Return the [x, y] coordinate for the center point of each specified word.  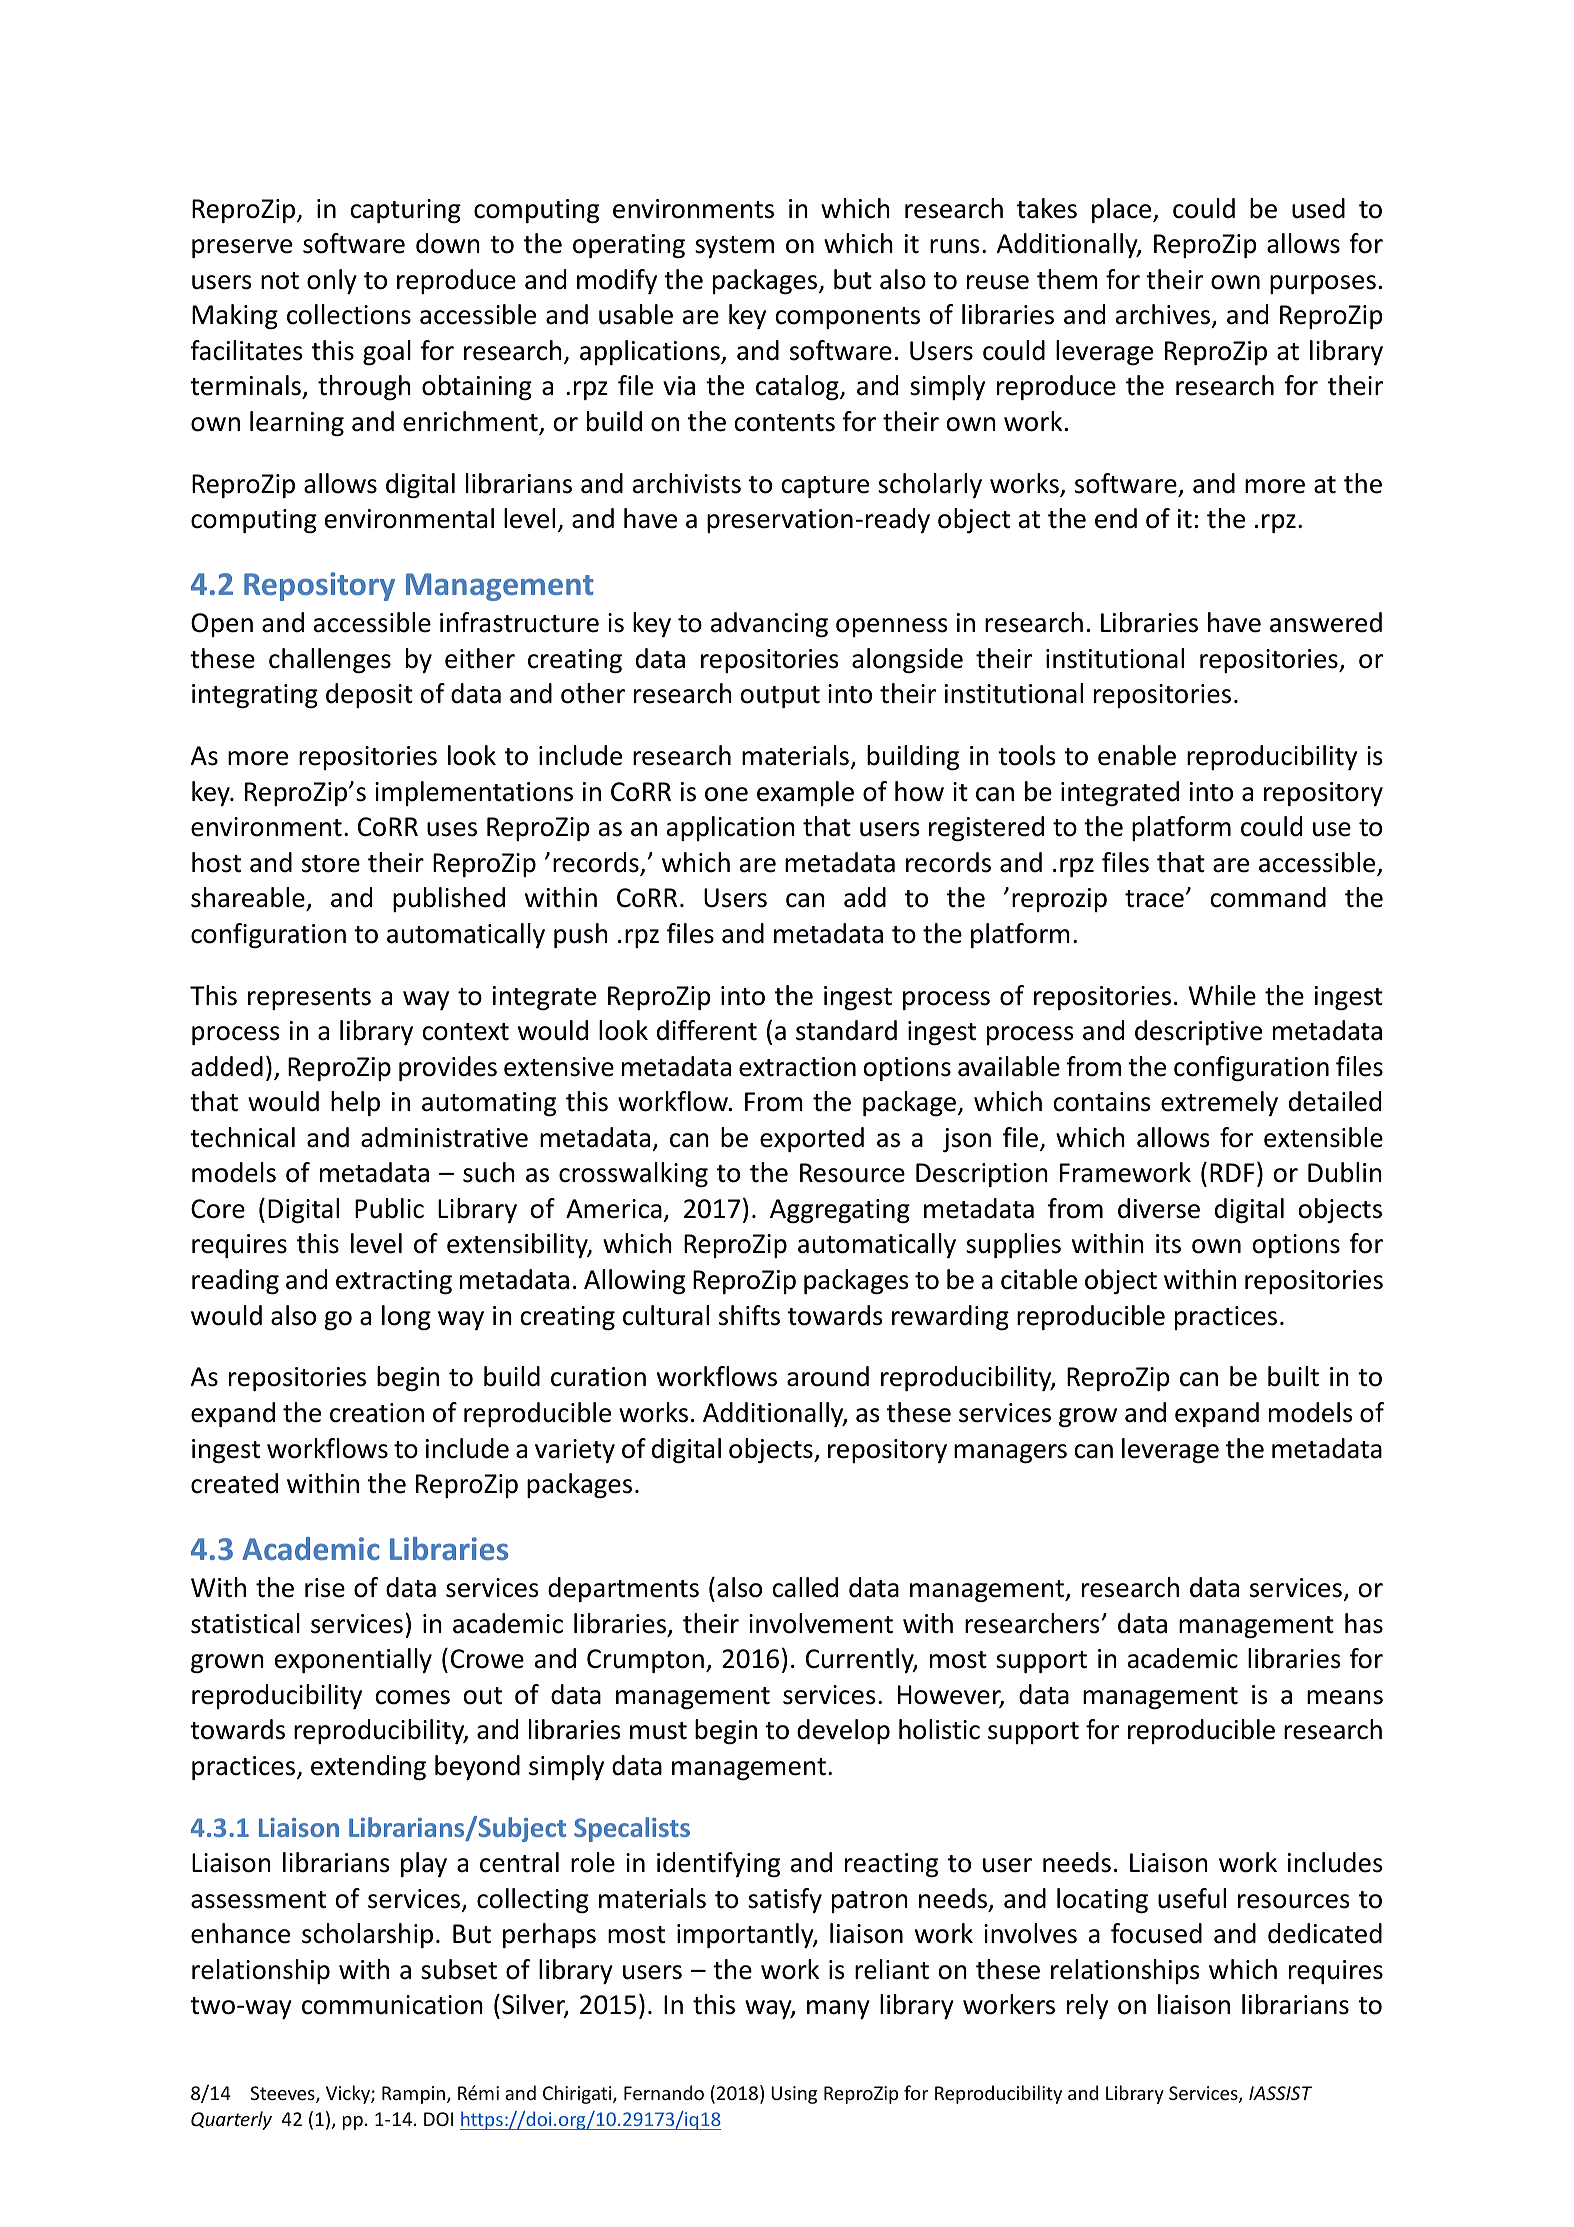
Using [794, 2095]
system [734, 247]
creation [377, 1413]
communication [392, 2005]
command [1268, 897]
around [828, 1376]
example [805, 793]
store [331, 864]
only [332, 281]
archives [1164, 315]
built [1293, 1376]
